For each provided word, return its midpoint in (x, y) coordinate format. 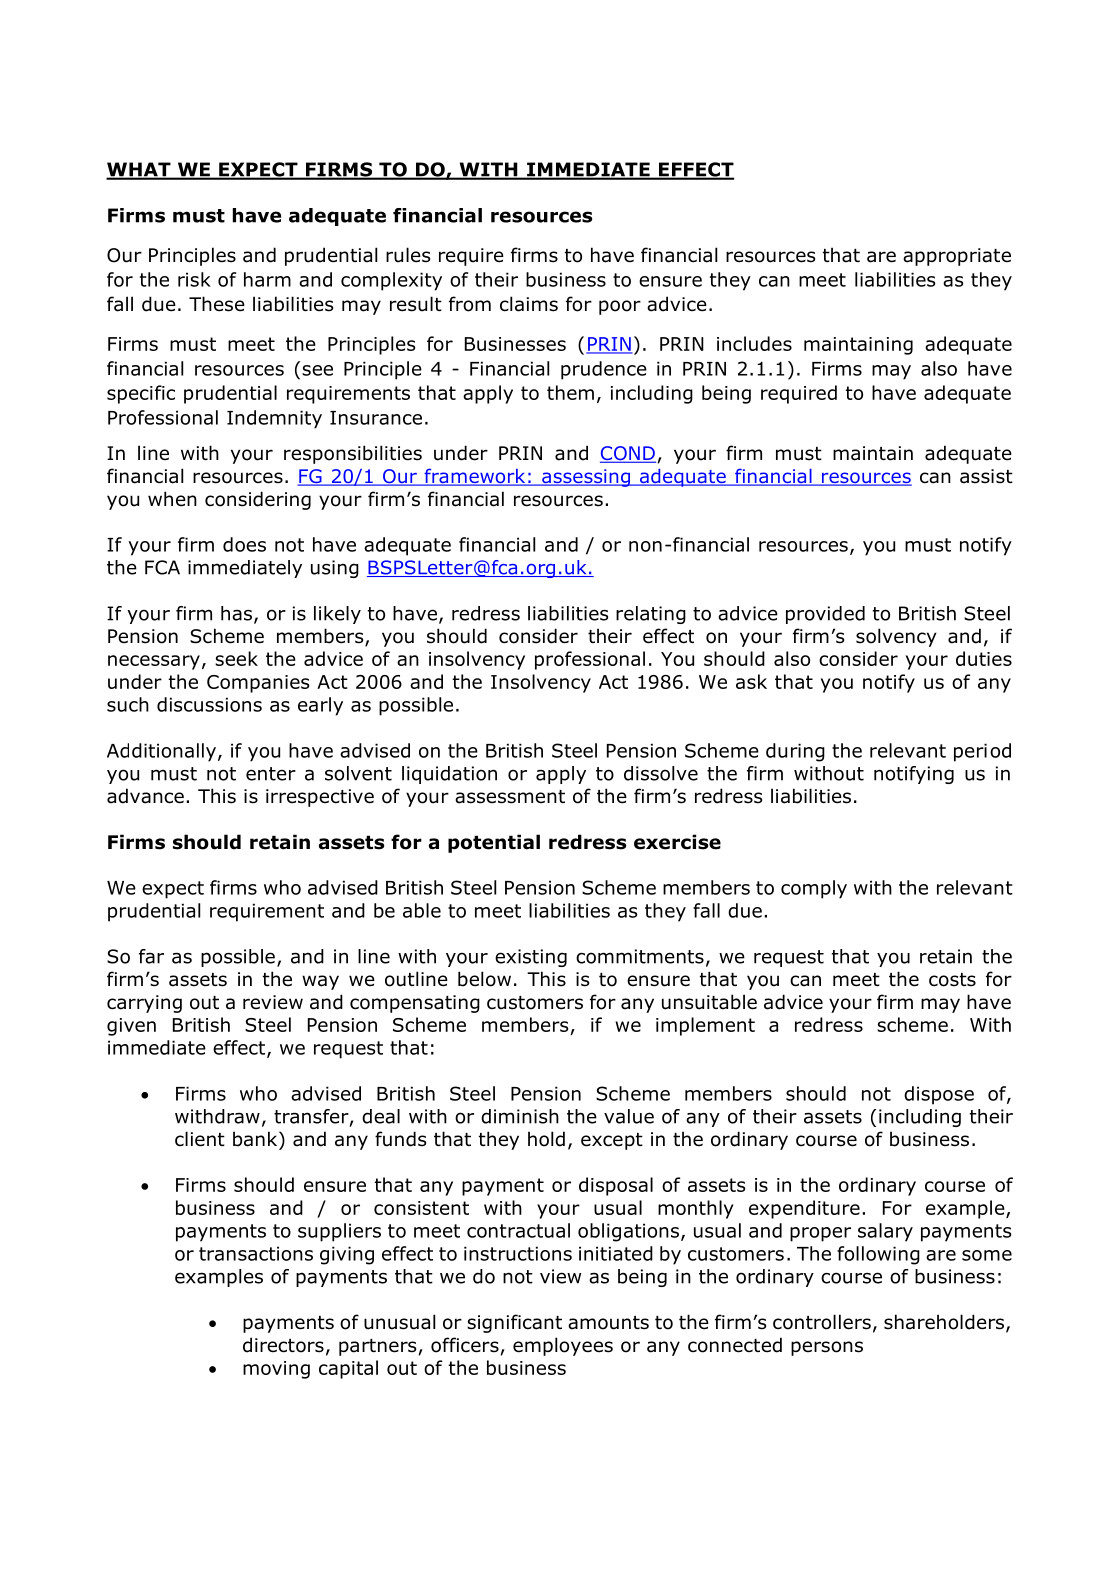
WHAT (139, 170)
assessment (510, 797)
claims (529, 304)
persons (827, 1348)
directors (283, 1345)
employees (563, 1346)
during (795, 752)
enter (271, 774)
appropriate (957, 257)
